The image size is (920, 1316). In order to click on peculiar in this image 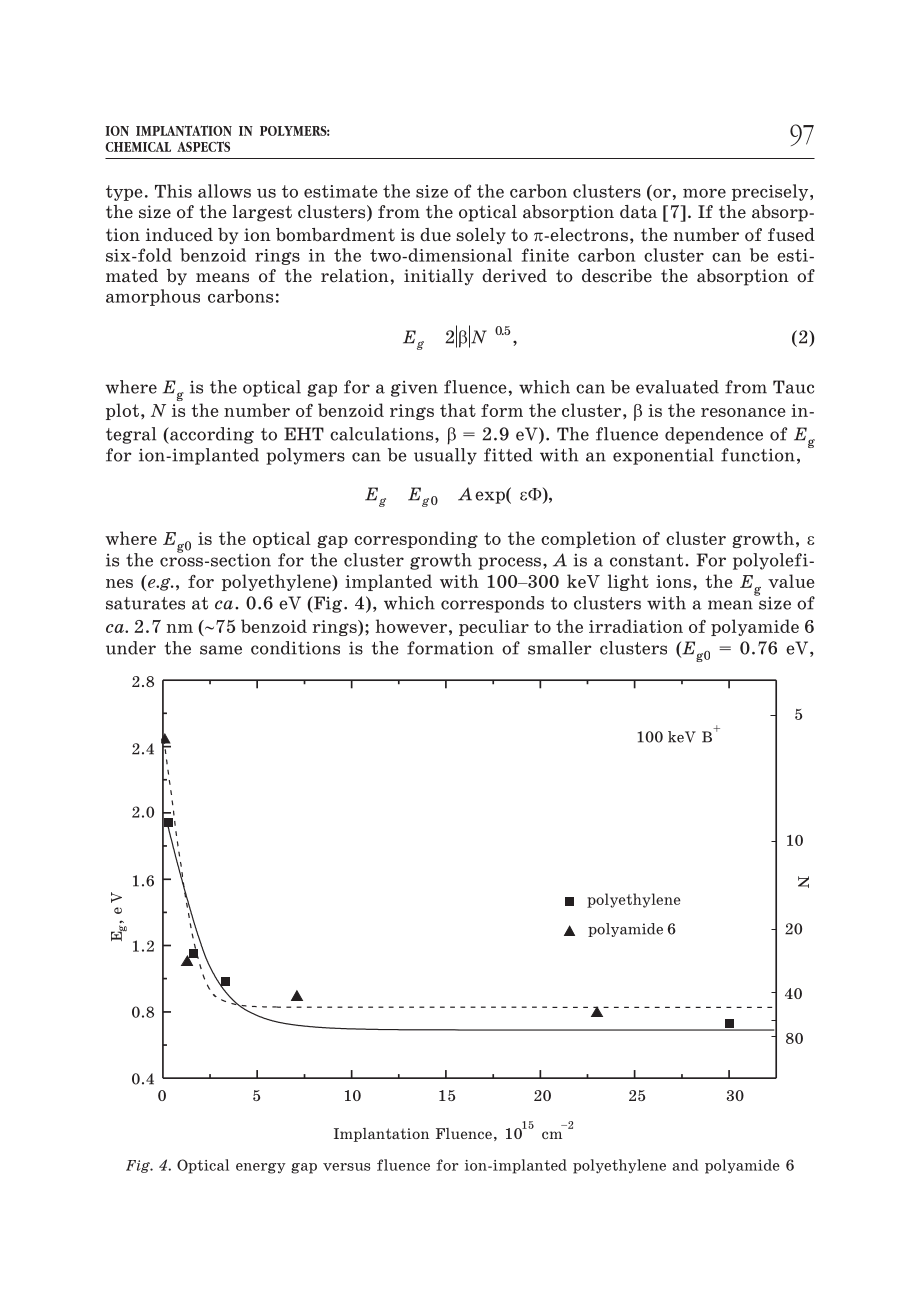, I will do `click(494, 627)`.
